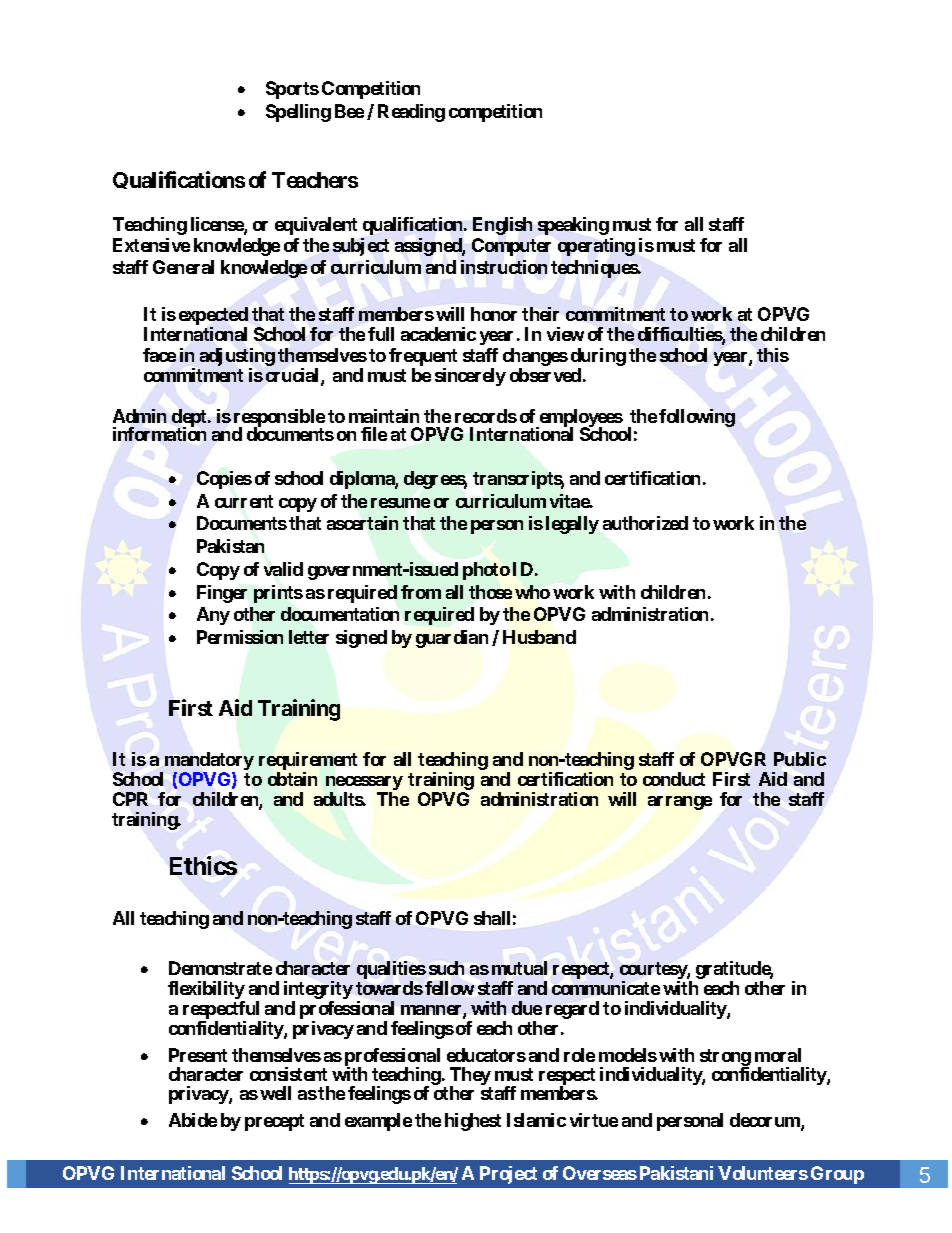  I want to click on current, so click(244, 501).
